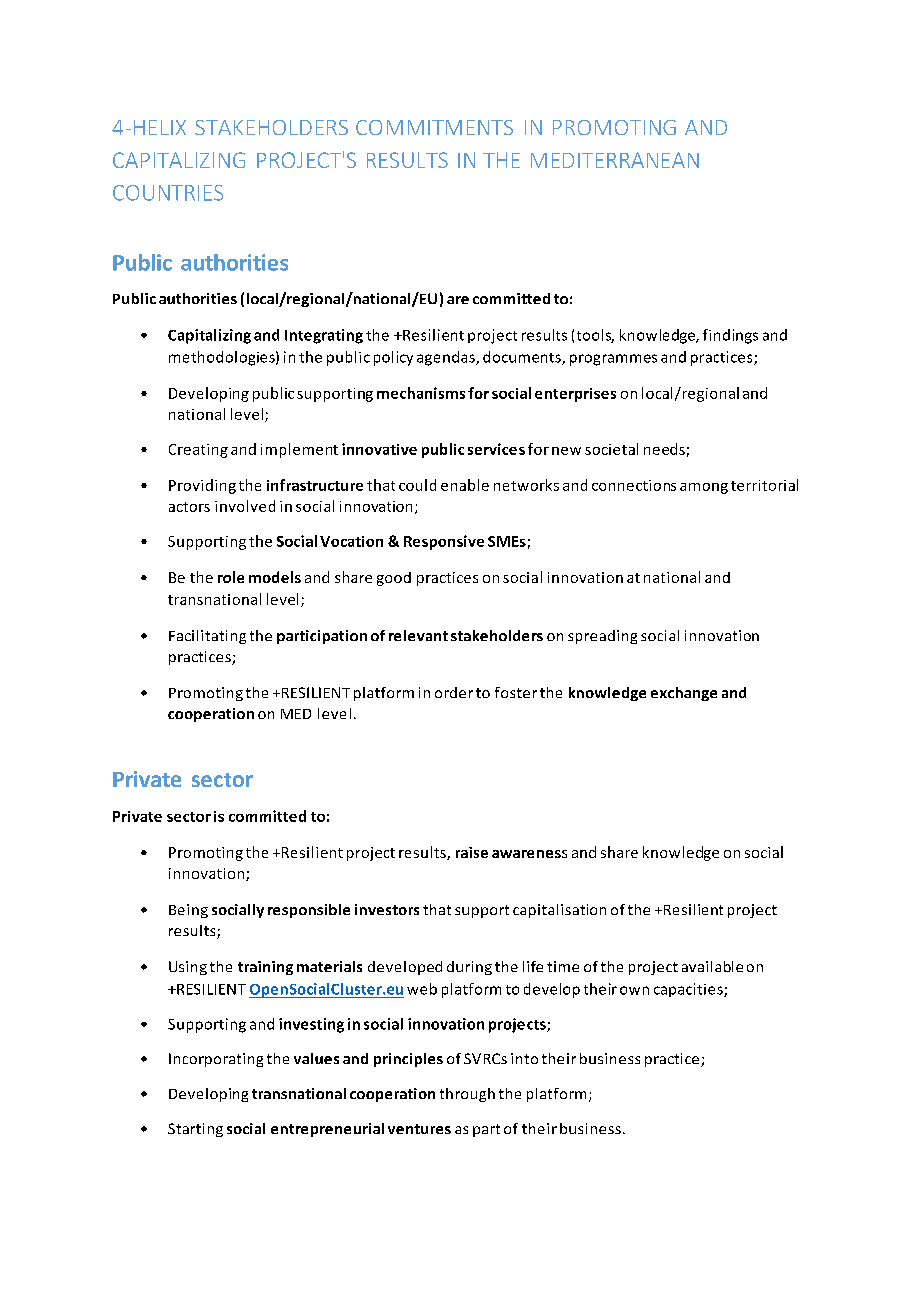 The width and height of the screenshot is (924, 1308). I want to click on through, so click(467, 1095).
